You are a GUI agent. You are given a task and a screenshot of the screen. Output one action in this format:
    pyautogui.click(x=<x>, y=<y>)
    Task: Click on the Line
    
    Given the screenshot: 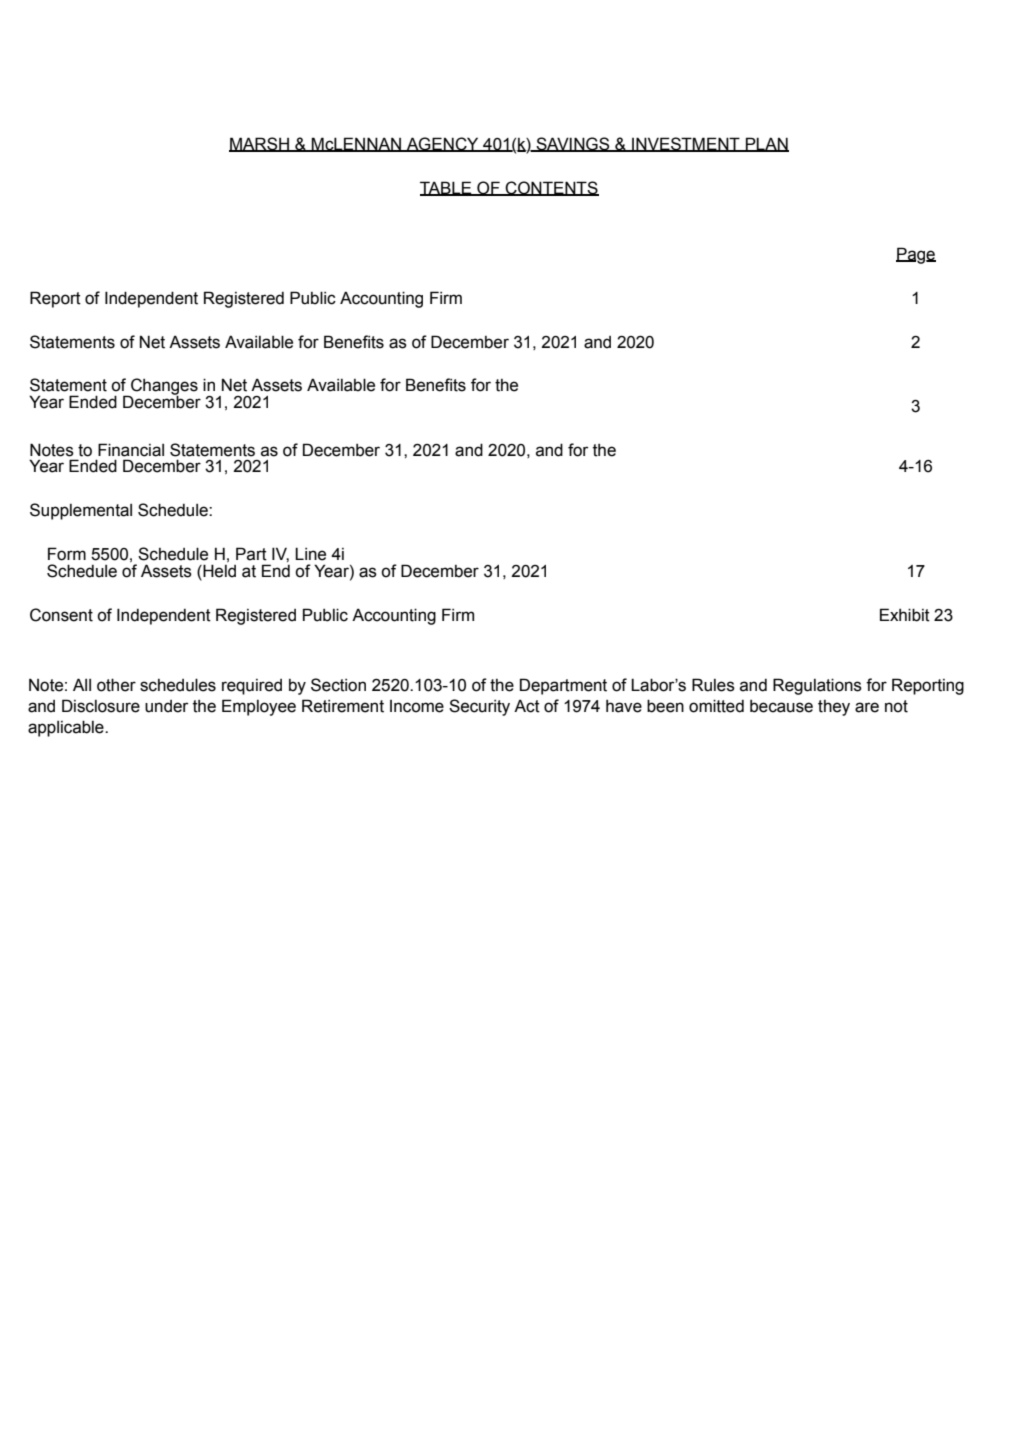 What is the action you would take?
    pyautogui.click(x=310, y=554)
